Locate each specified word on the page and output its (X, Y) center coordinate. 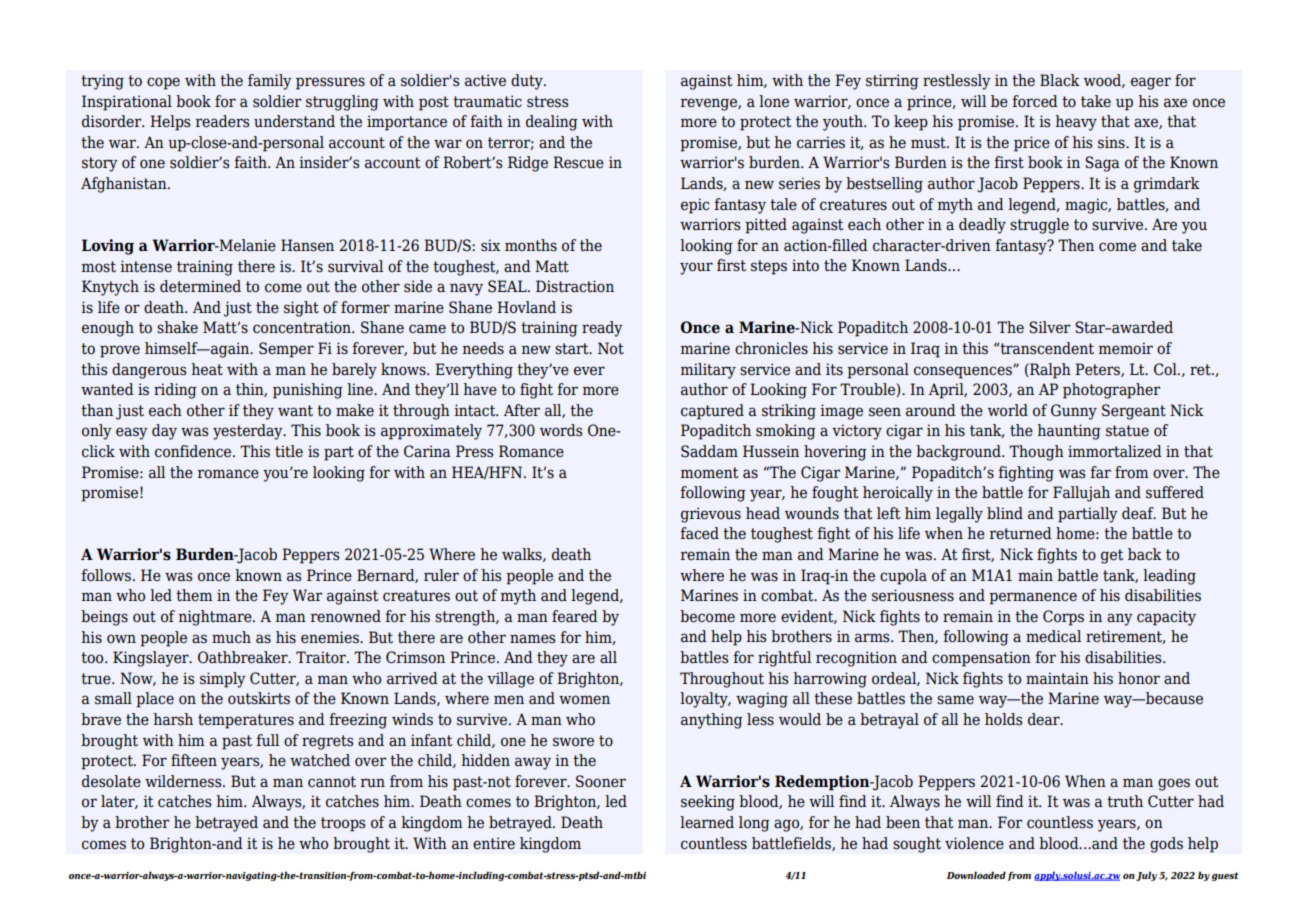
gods (1166, 845)
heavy (1076, 123)
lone (774, 101)
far (1100, 472)
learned (707, 822)
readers (222, 121)
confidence (194, 451)
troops (343, 824)
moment (709, 473)
